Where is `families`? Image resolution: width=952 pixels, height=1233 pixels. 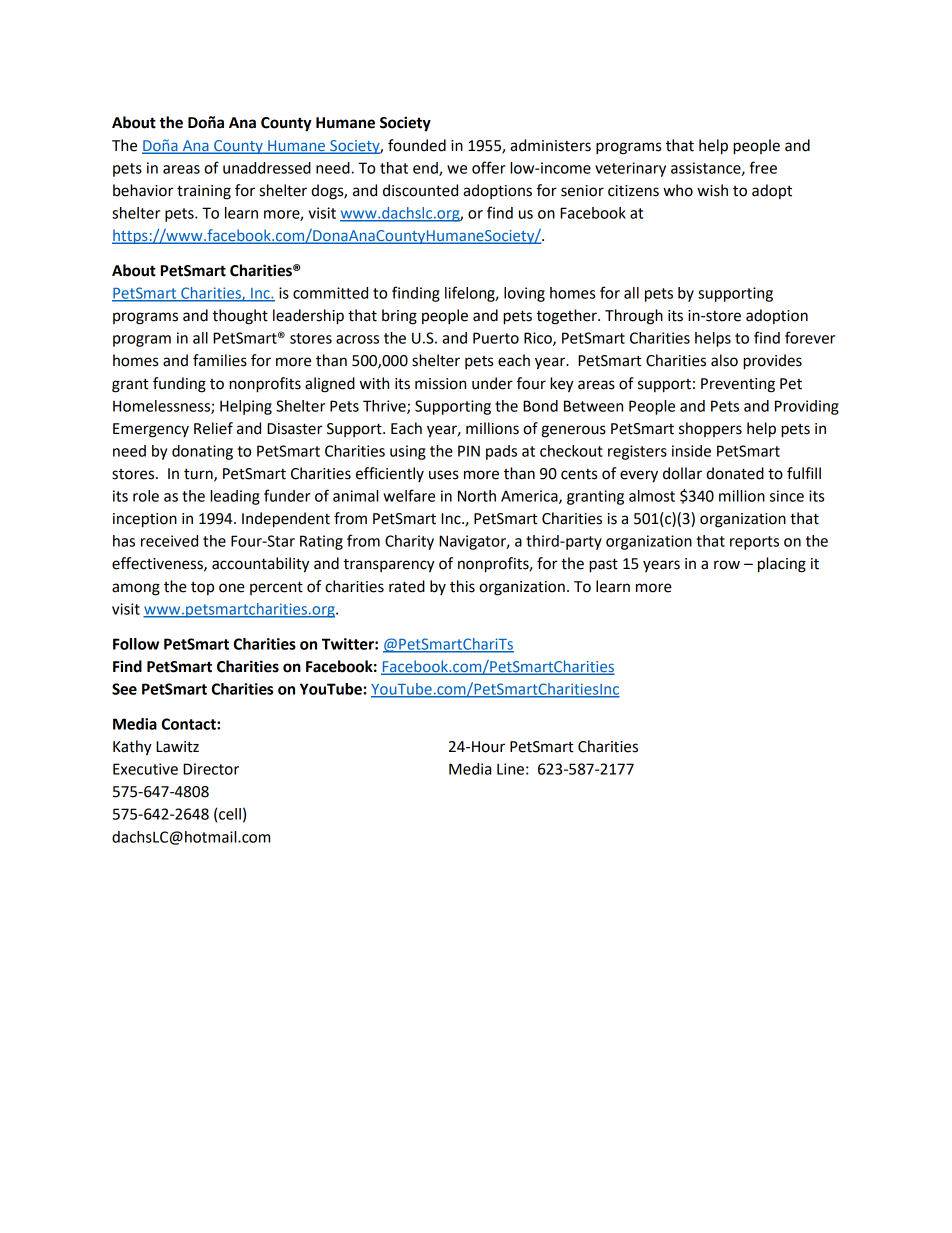
families is located at coordinates (220, 360).
